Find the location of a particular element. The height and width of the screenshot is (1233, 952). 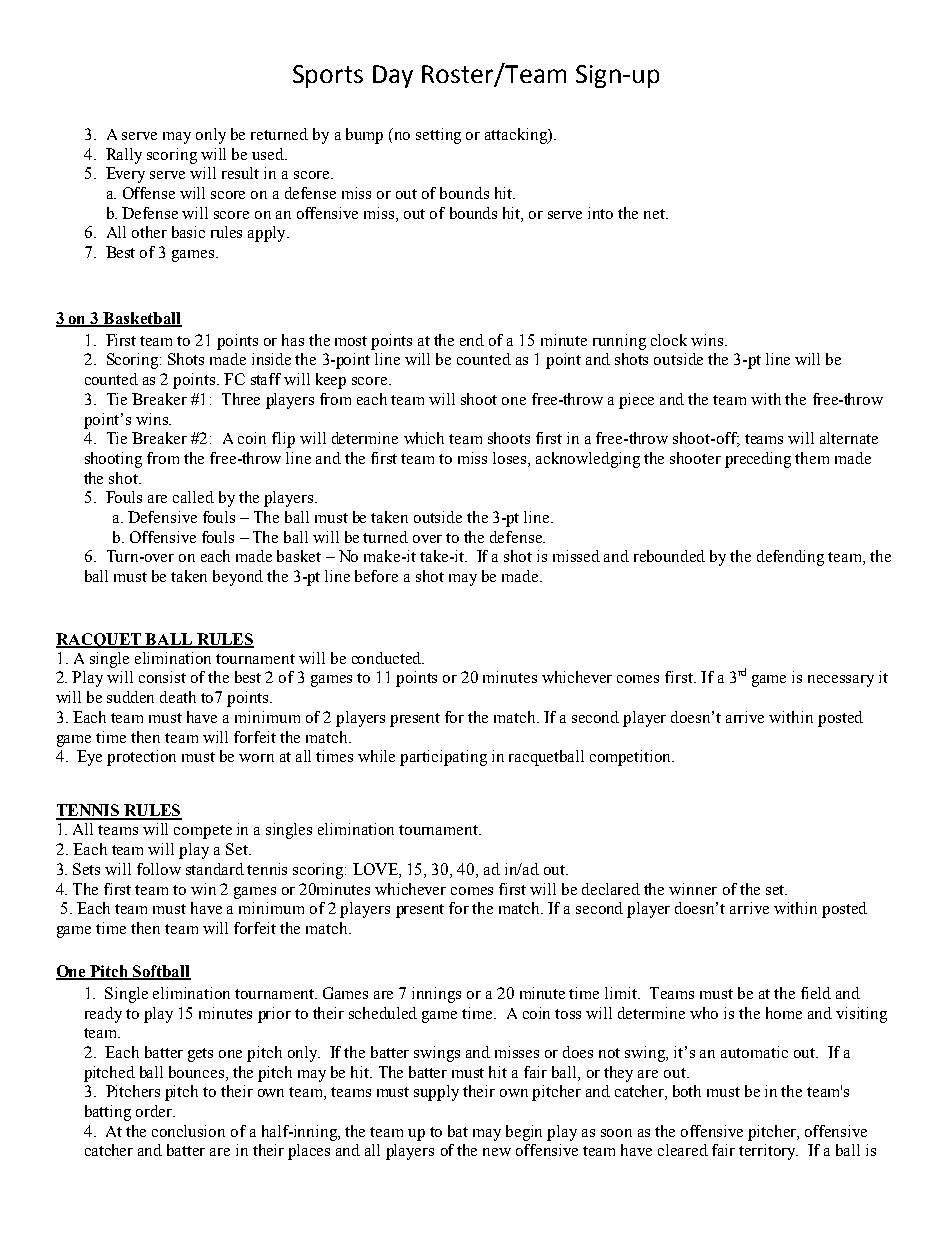

new is located at coordinates (497, 1152).
